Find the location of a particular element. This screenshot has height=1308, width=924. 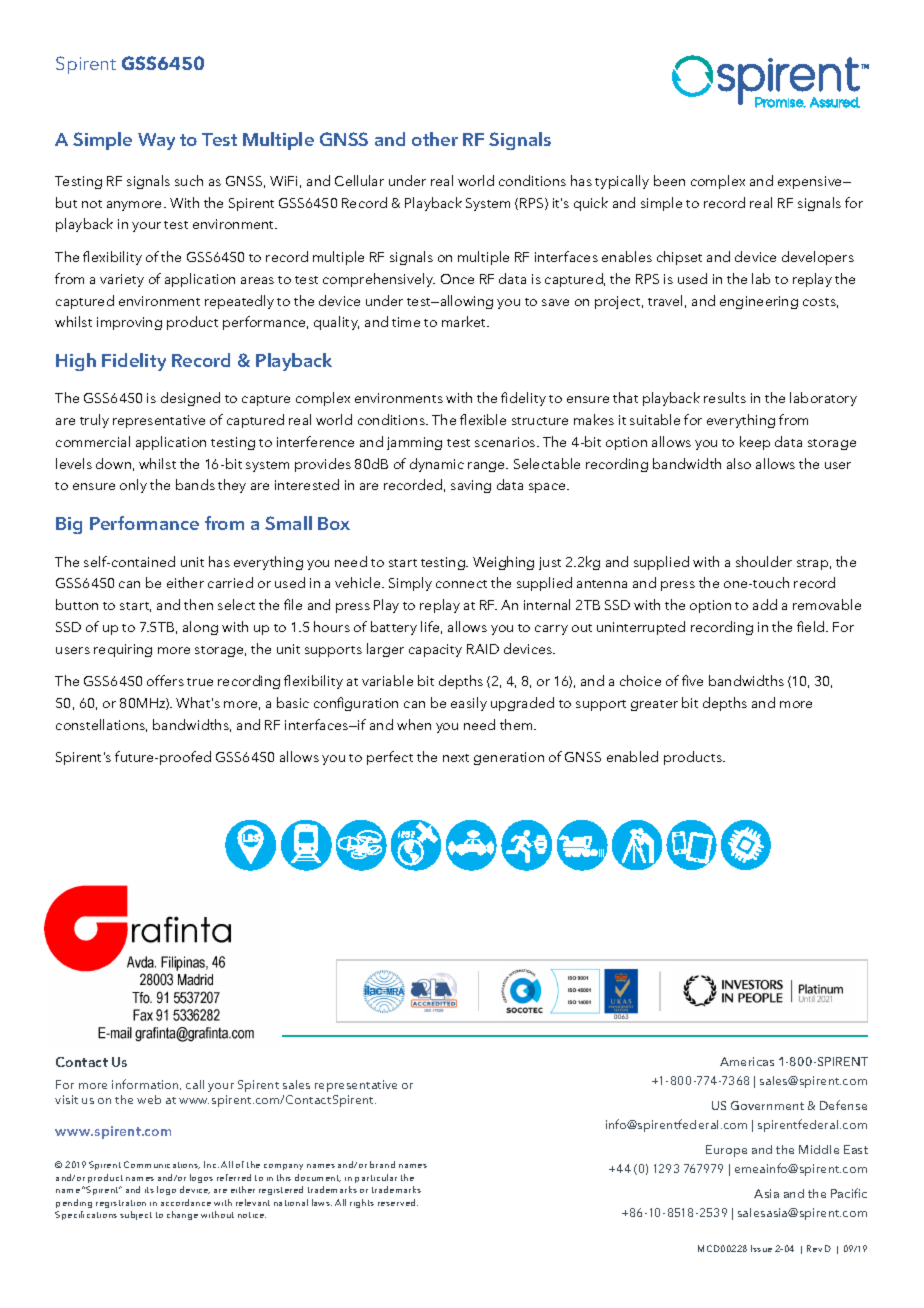

Issue is located at coordinates (761, 1248).
